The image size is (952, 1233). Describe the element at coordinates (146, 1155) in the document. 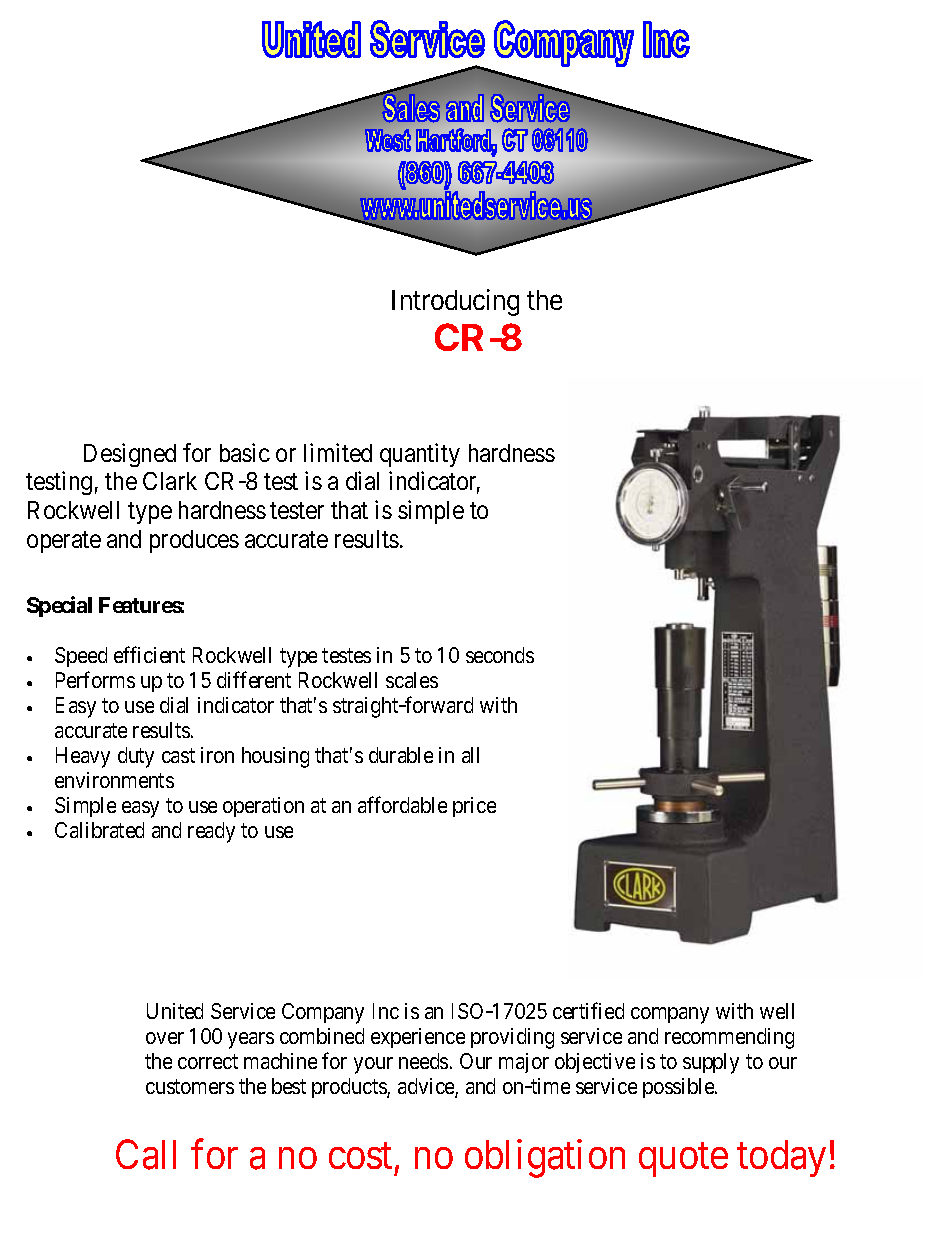

I see `Call` at that location.
